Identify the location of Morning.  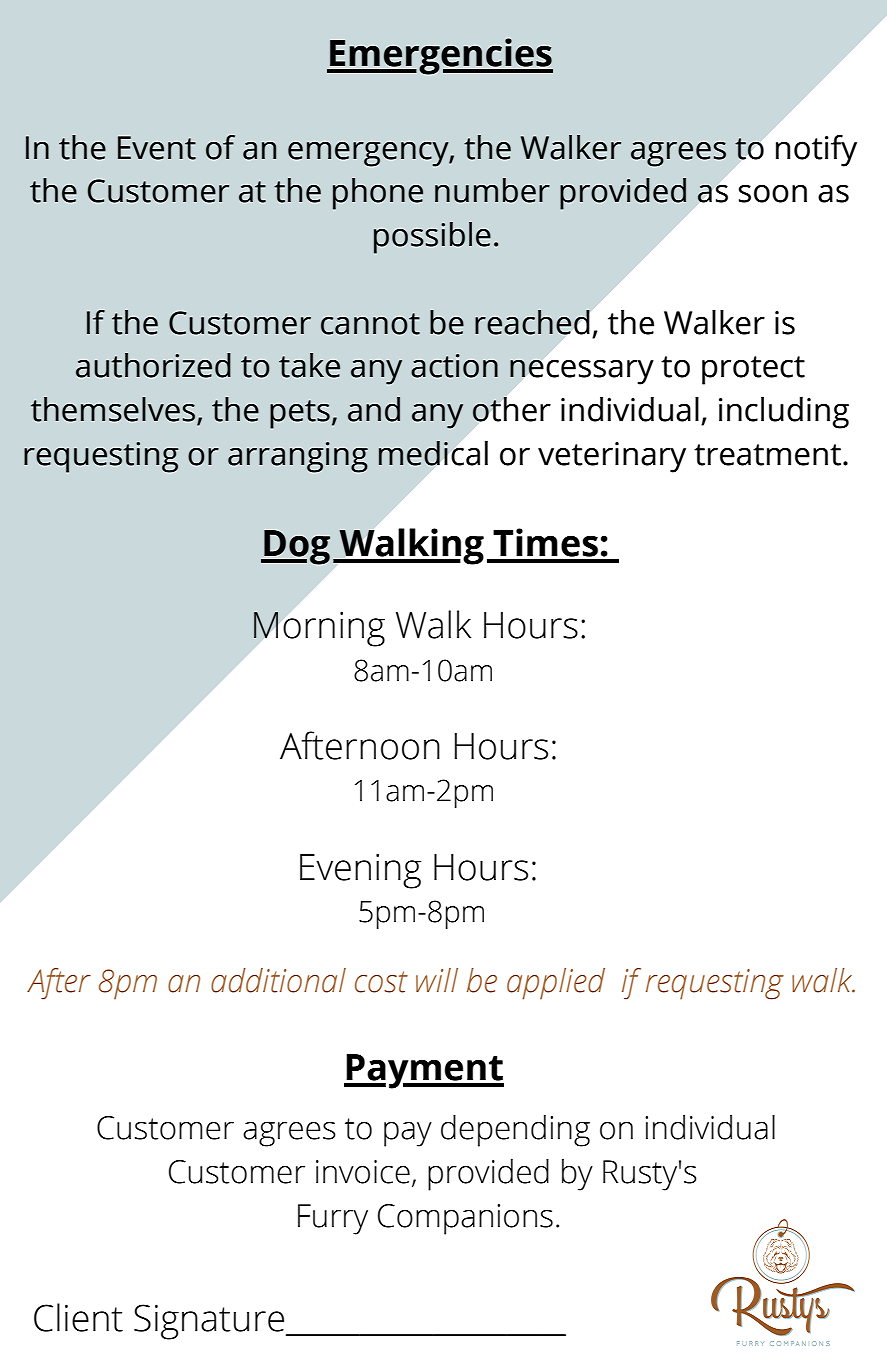
(319, 629).
